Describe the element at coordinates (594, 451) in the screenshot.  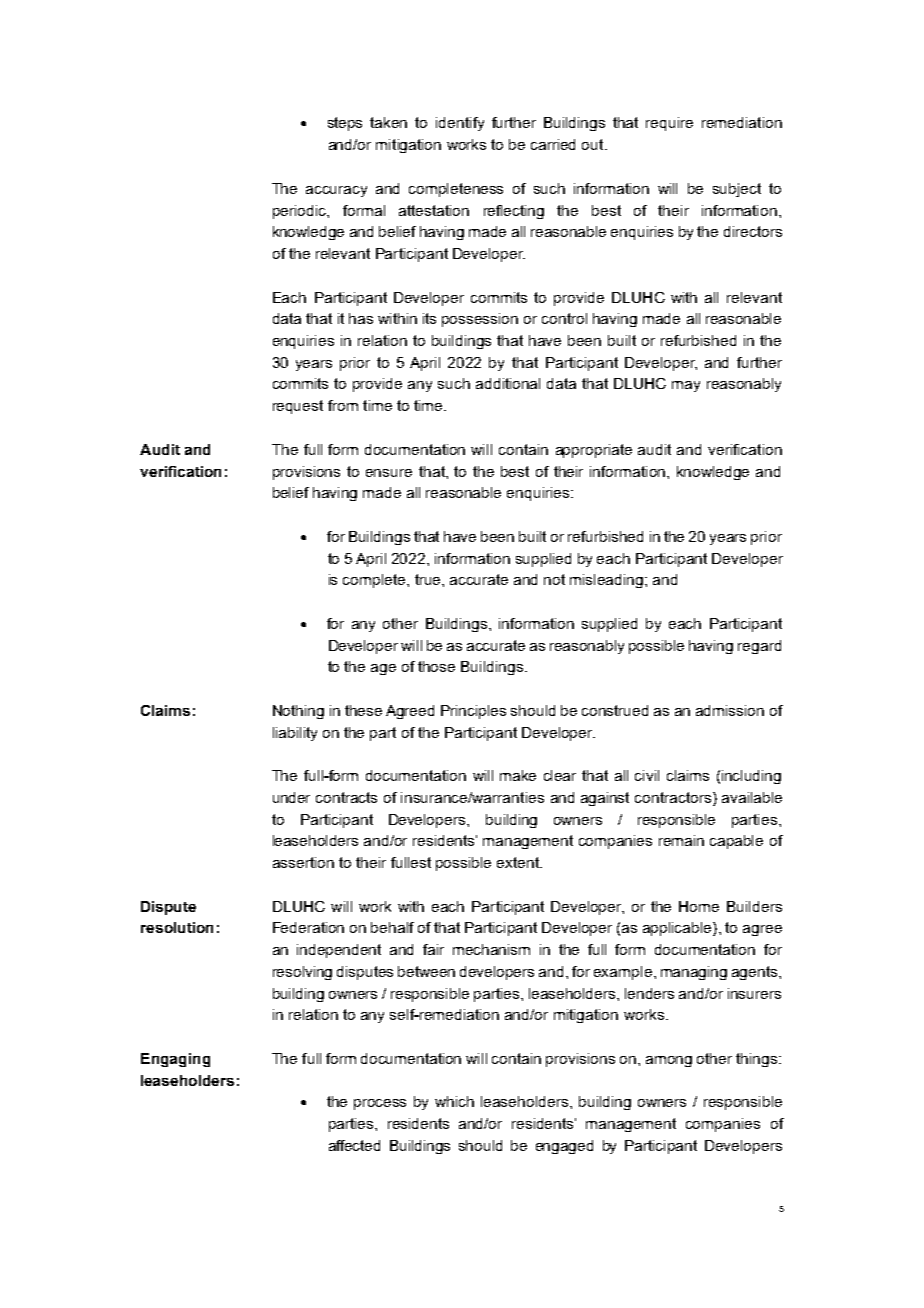
I see `appropriate` at that location.
